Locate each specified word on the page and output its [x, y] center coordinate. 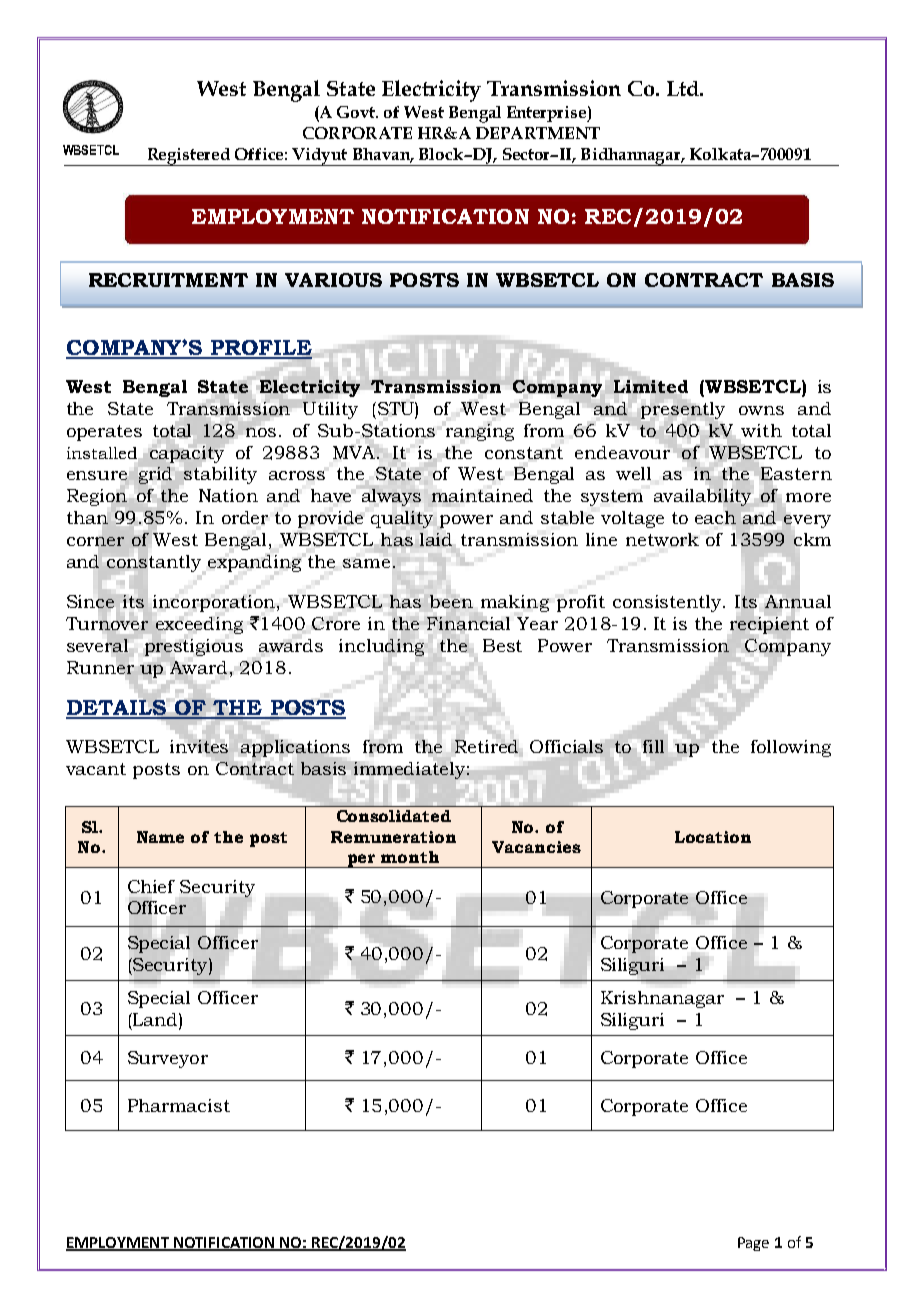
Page [753, 1244]
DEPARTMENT [538, 133]
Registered [188, 157]
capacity [187, 454]
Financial [468, 623]
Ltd [684, 88]
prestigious [194, 648]
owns [761, 410]
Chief [151, 886]
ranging [480, 432]
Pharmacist [179, 1105]
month [410, 857]
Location [713, 837]
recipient [769, 625]
